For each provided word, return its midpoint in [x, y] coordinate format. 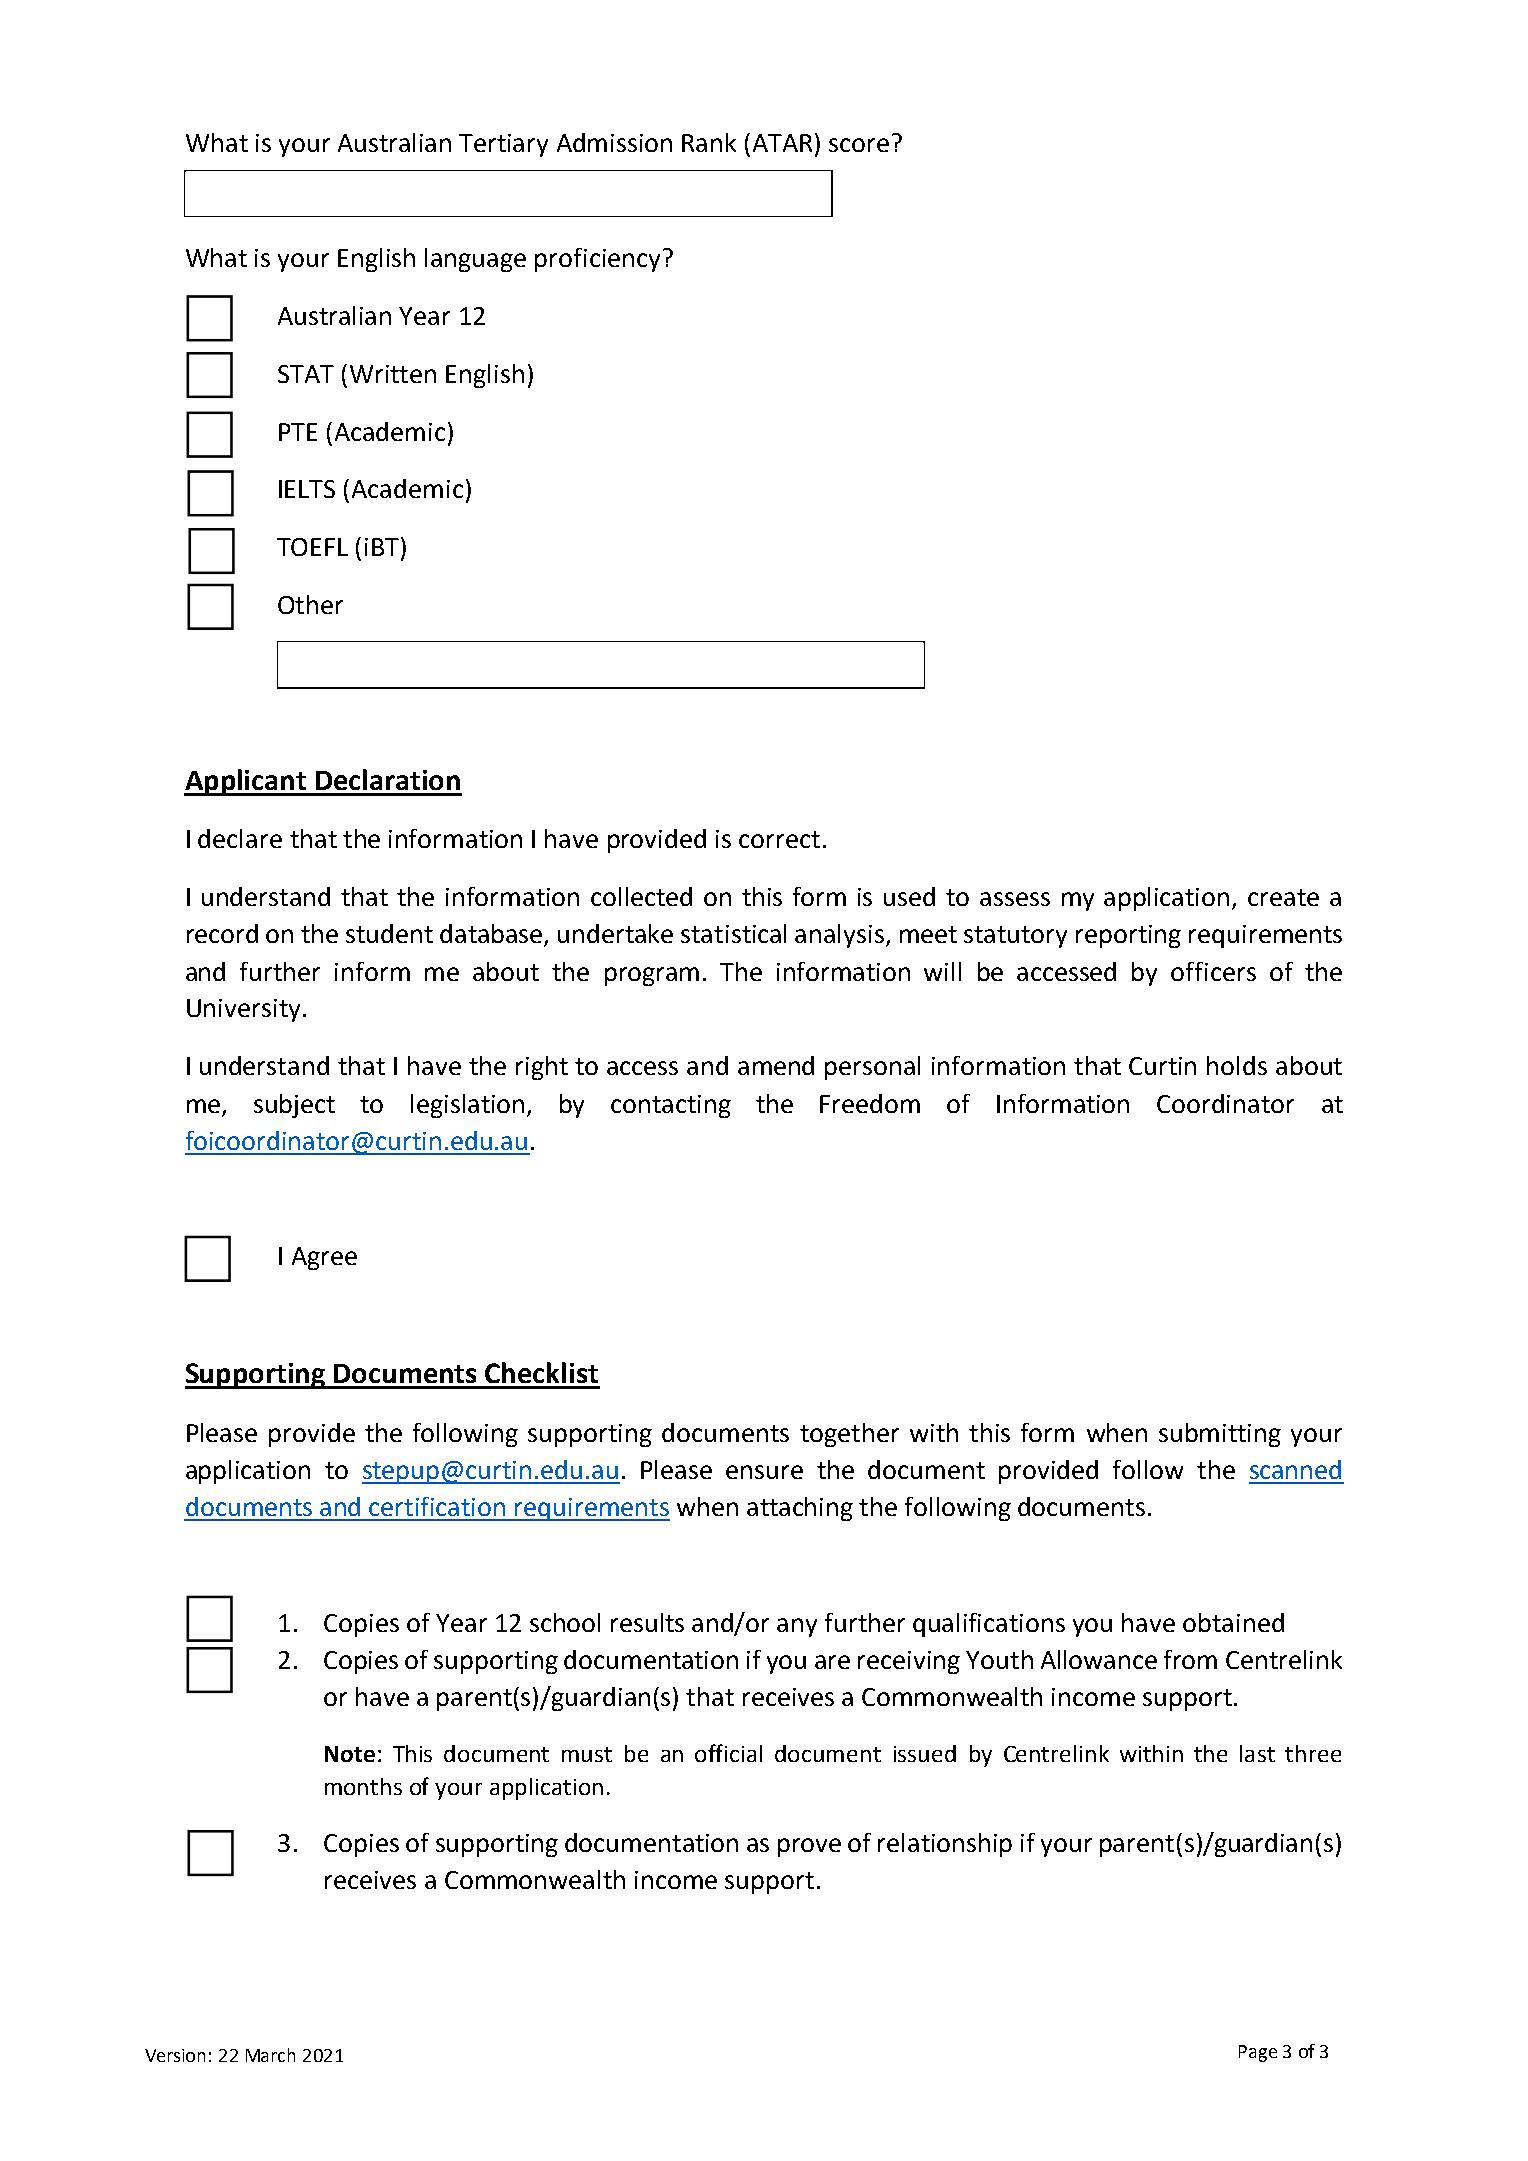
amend [776, 1065]
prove [809, 1847]
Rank [709, 142]
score [859, 145]
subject [294, 1106]
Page [1258, 2053]
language [475, 260]
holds [1237, 1065]
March [270, 2055]
